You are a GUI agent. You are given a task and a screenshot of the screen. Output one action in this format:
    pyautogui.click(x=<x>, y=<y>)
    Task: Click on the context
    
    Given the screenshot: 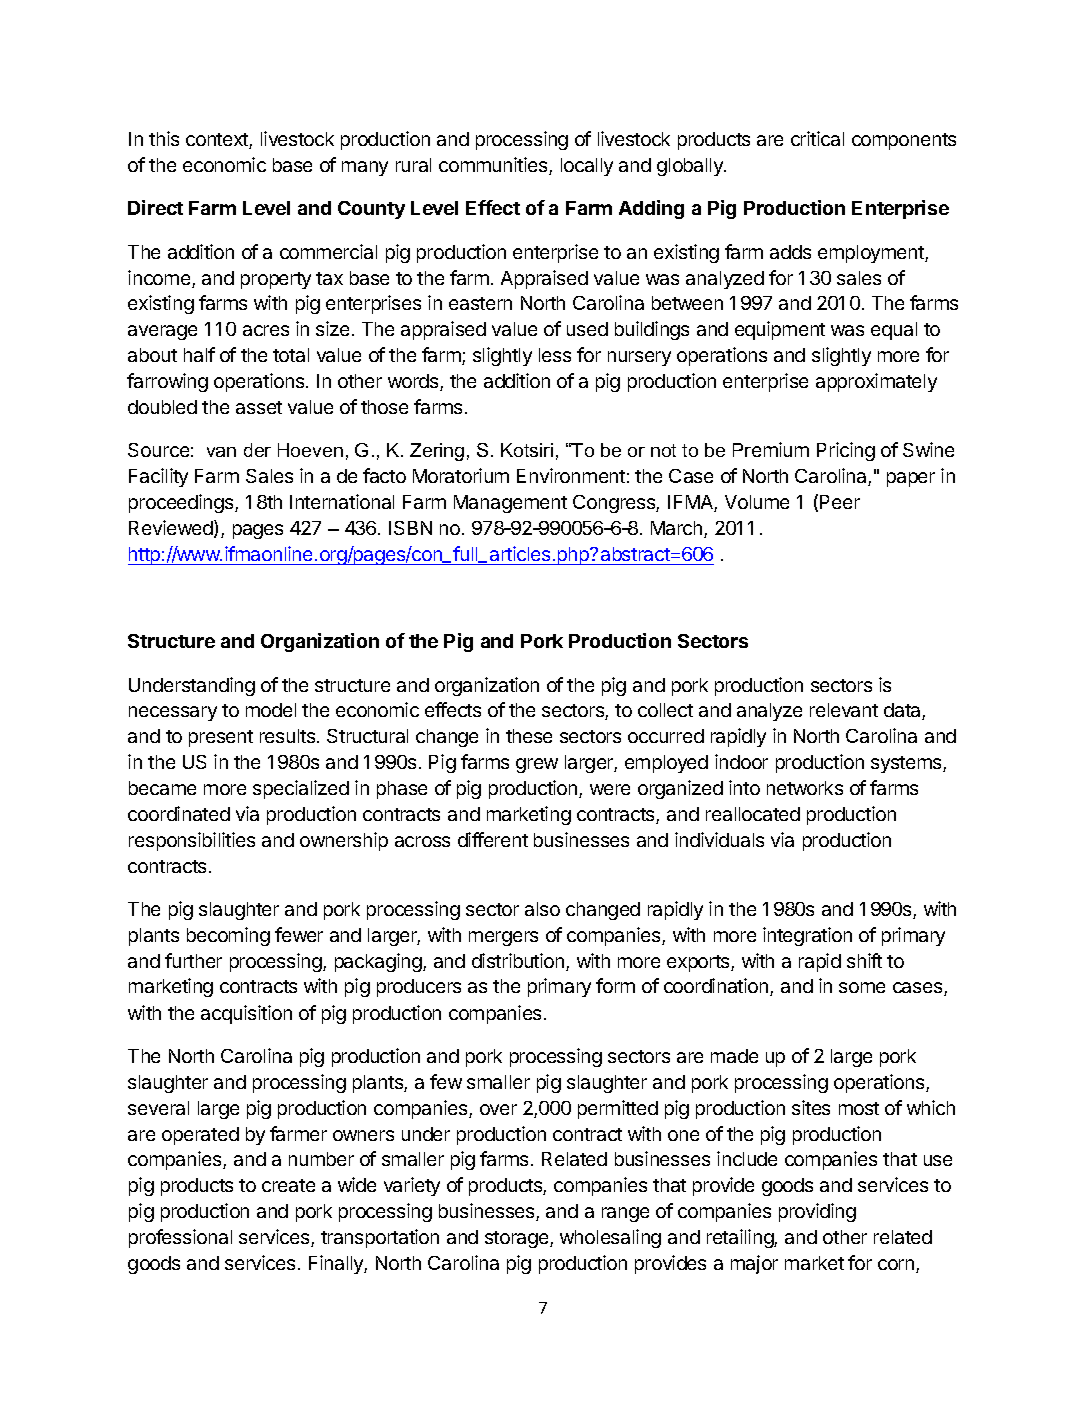 What is the action you would take?
    pyautogui.click(x=218, y=141)
